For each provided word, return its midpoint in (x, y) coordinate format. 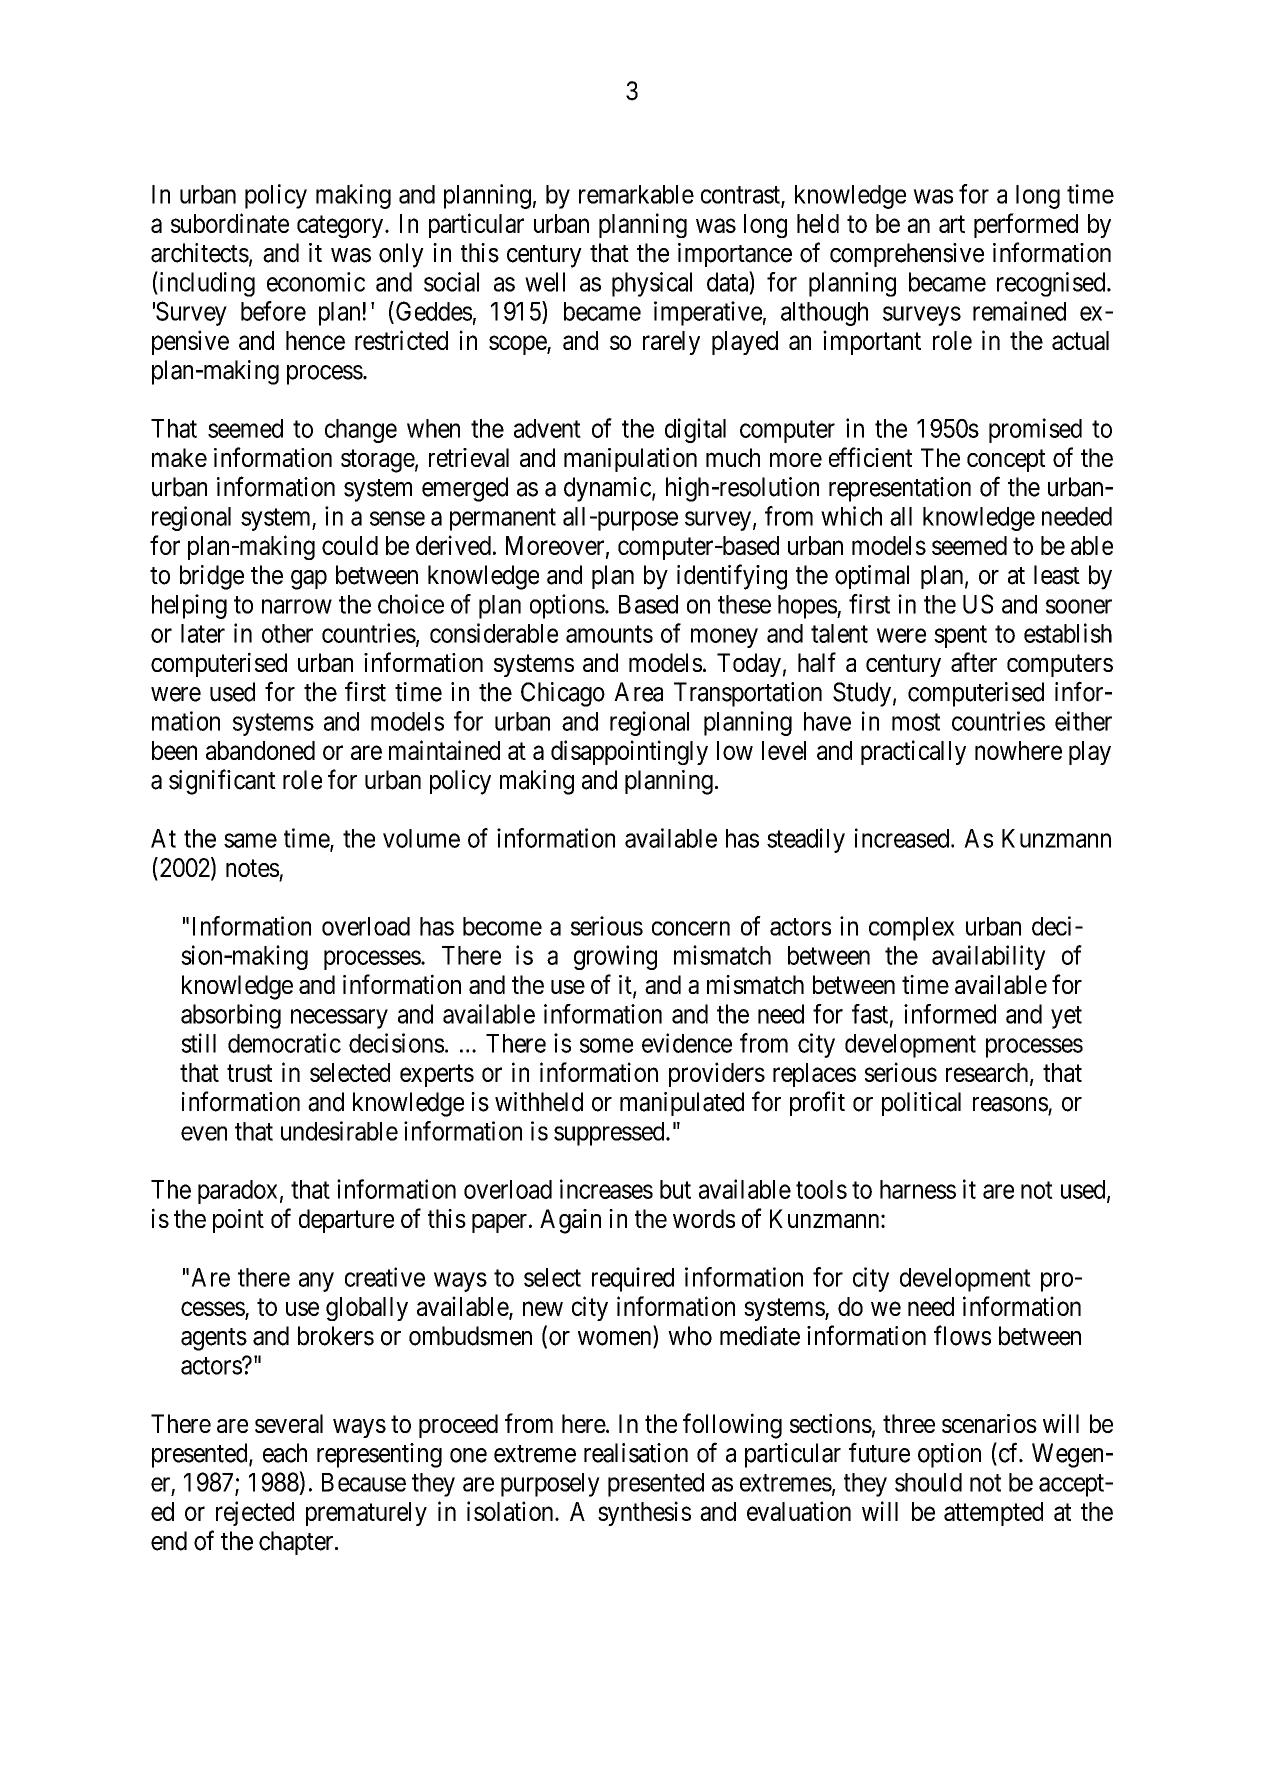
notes (252, 868)
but (675, 1189)
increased (903, 838)
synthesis (644, 1513)
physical (652, 284)
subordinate (230, 223)
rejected (255, 1513)
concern (691, 928)
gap (309, 580)
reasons (1010, 1104)
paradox (237, 1192)
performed (1026, 225)
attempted (993, 1514)
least (1057, 575)
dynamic (607, 489)
